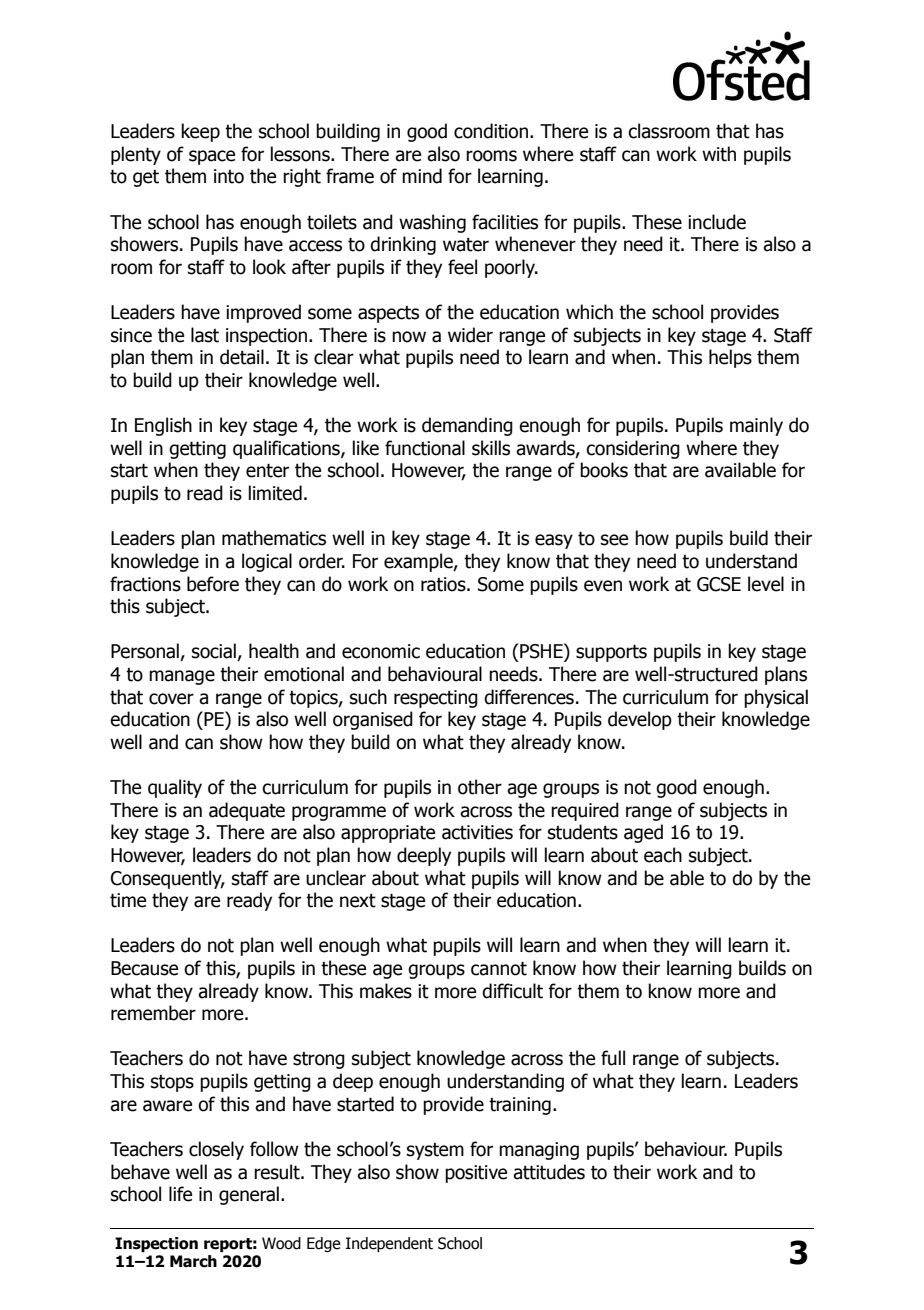 The width and height of the document is (924, 1310). What do you see at coordinates (422, 176) in the document?
I see `mind` at bounding box center [422, 176].
